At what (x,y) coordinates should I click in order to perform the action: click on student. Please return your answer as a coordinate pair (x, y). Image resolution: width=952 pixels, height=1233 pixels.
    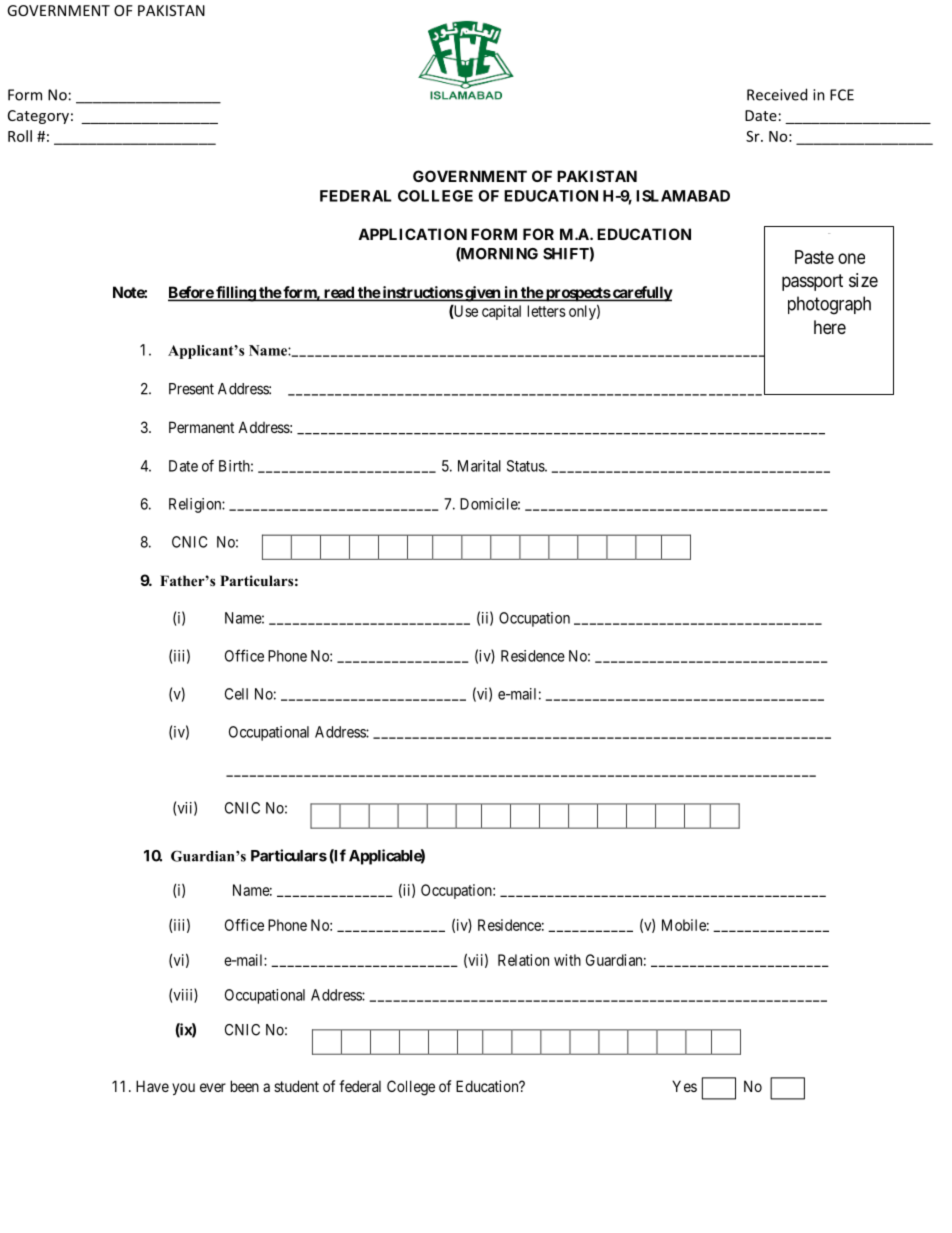
    Looking at the image, I should click on (296, 1086).
